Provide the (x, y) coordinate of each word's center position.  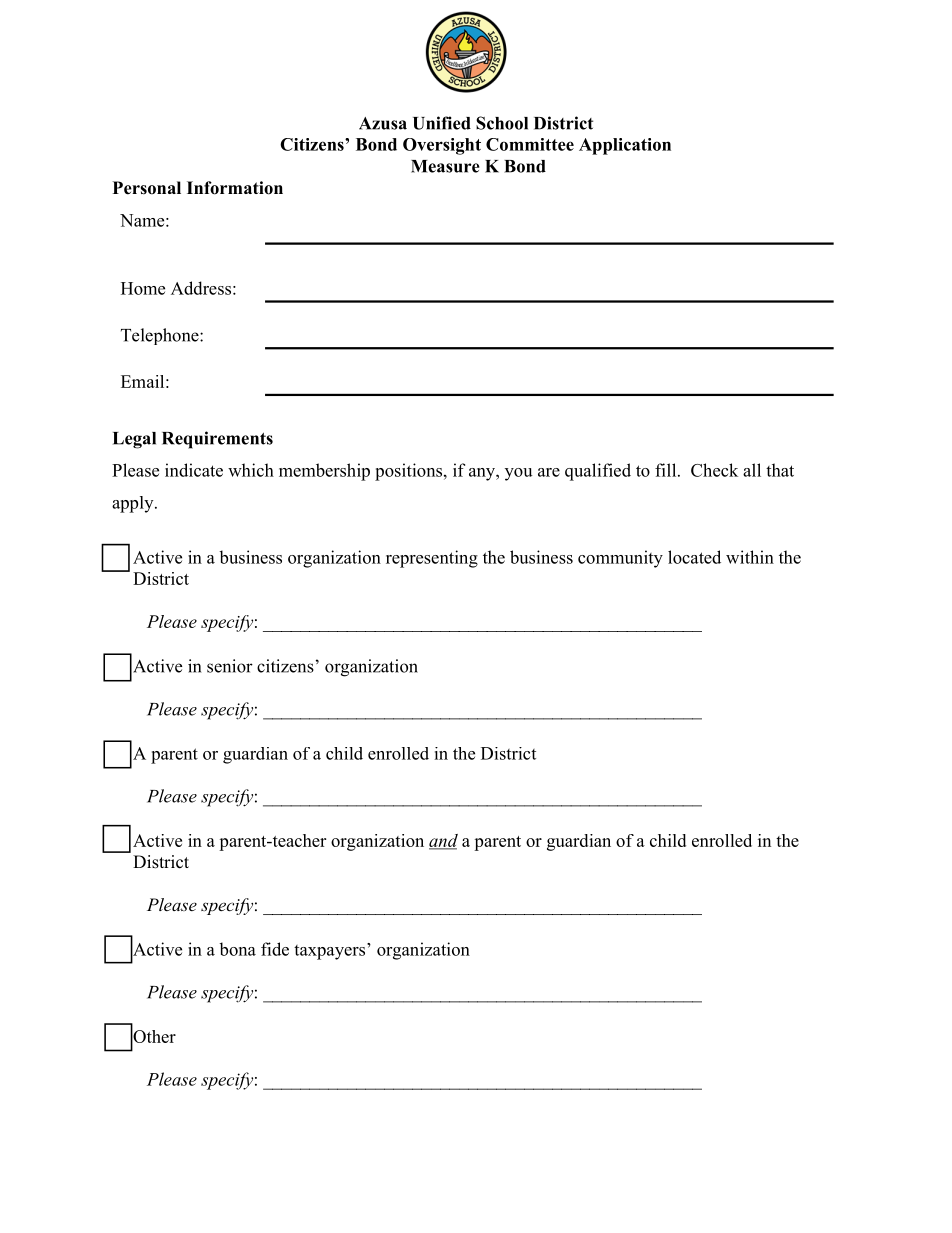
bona (237, 949)
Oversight (442, 146)
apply (134, 504)
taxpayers (331, 951)
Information (235, 188)
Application (625, 146)
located (694, 557)
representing (432, 559)
